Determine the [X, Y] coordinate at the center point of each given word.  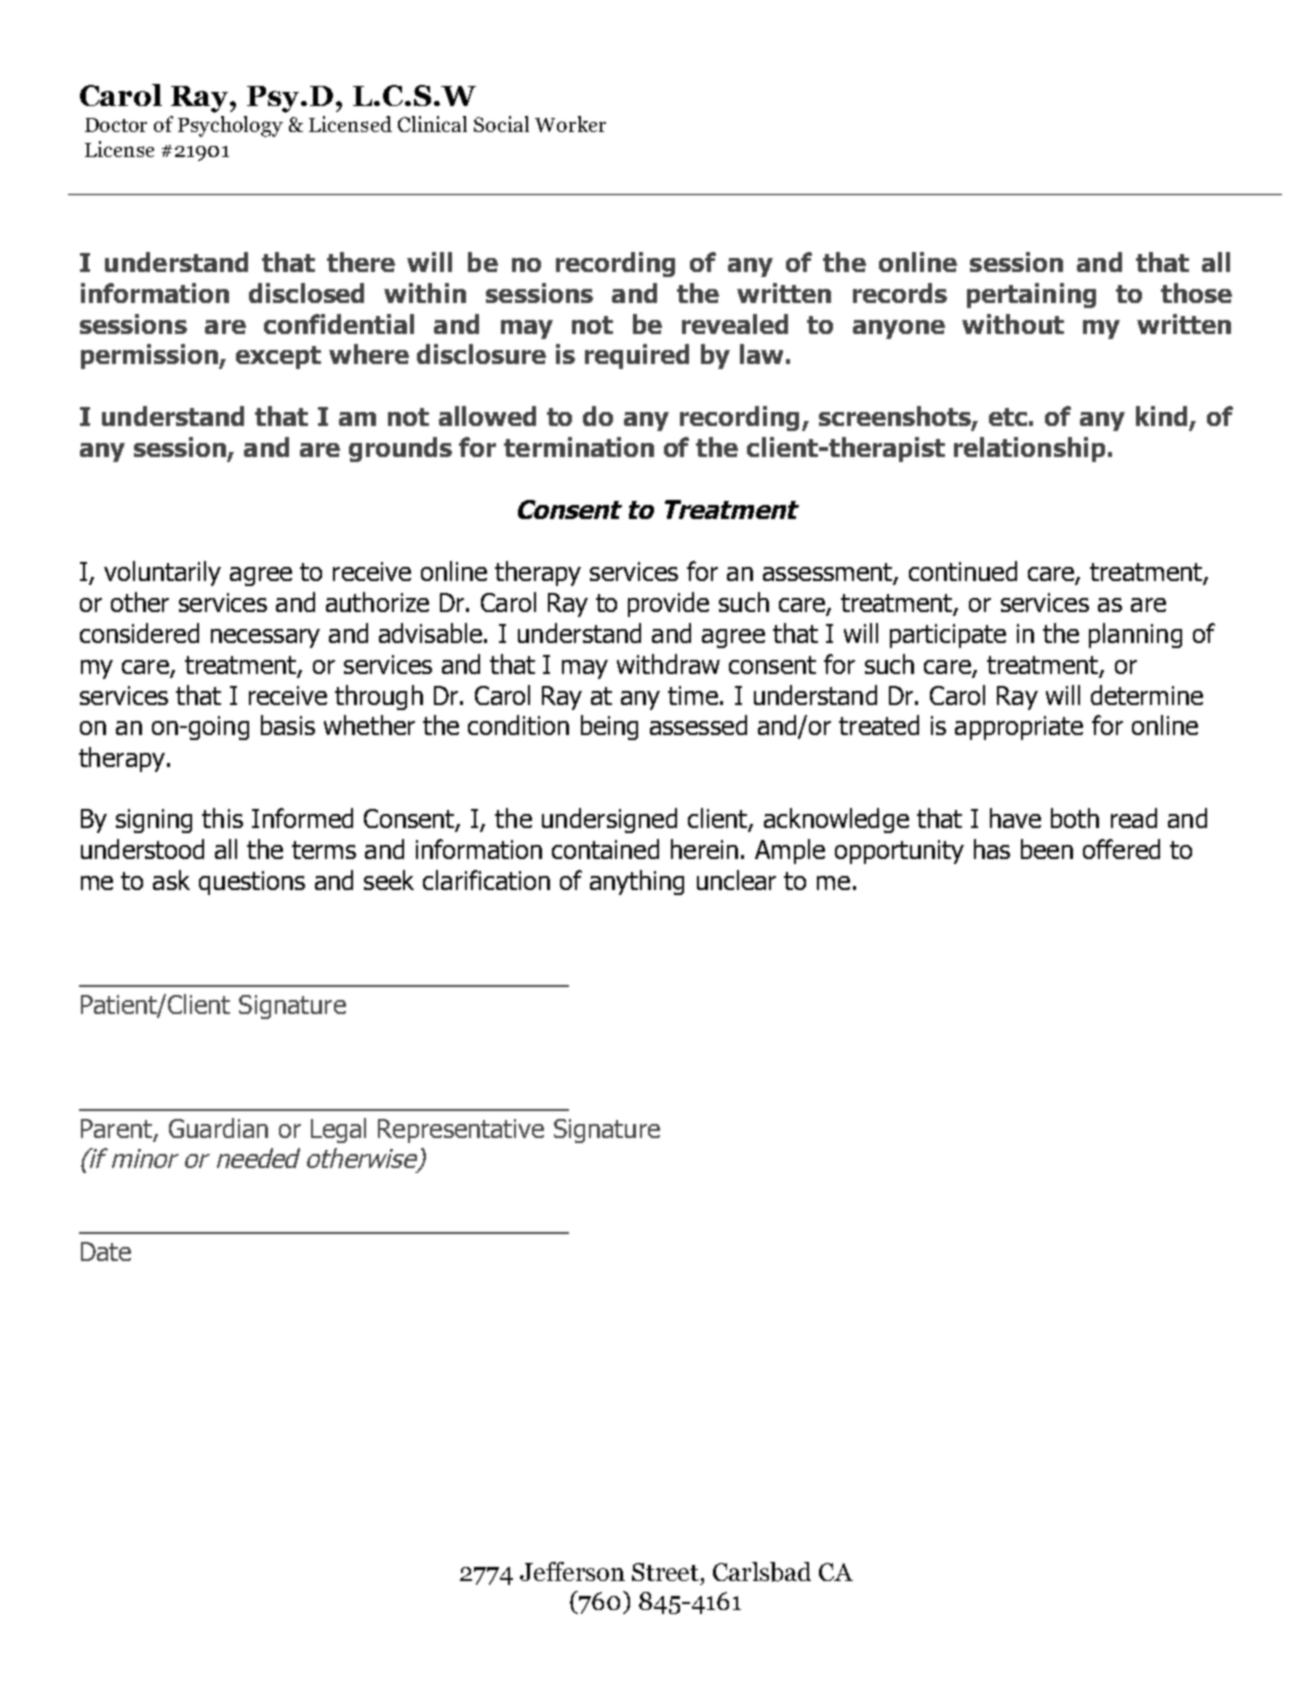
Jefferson [572, 1571]
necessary [265, 638]
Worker [570, 124]
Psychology [230, 126]
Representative [461, 1131]
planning [1135, 635]
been [1047, 849]
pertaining [1031, 295]
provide [668, 604]
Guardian [218, 1128]
